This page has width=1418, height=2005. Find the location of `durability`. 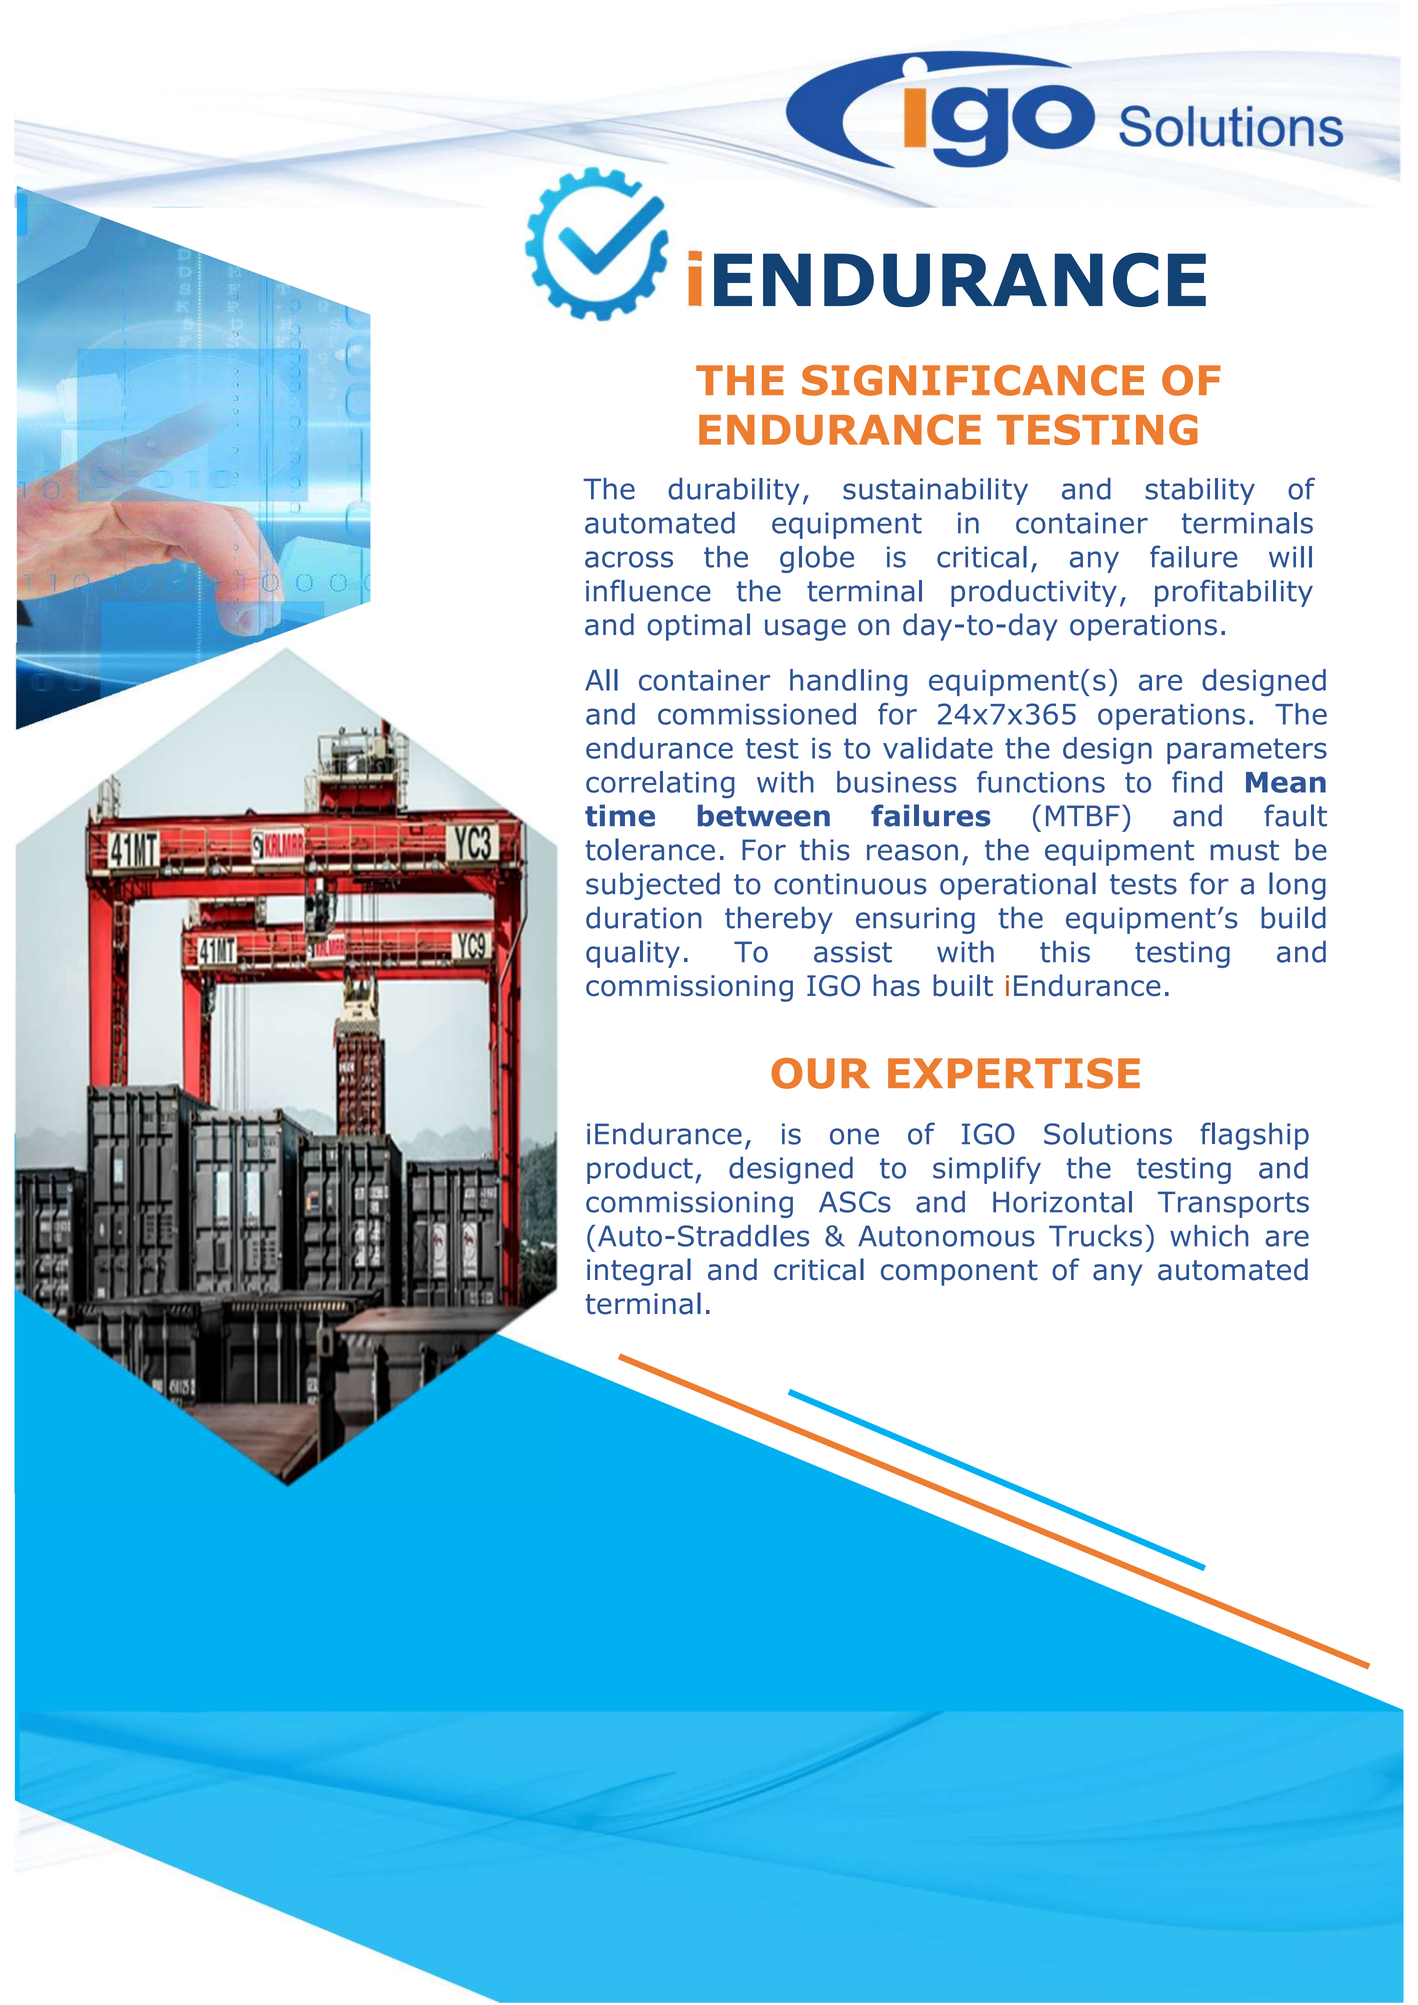

durability is located at coordinates (734, 491).
